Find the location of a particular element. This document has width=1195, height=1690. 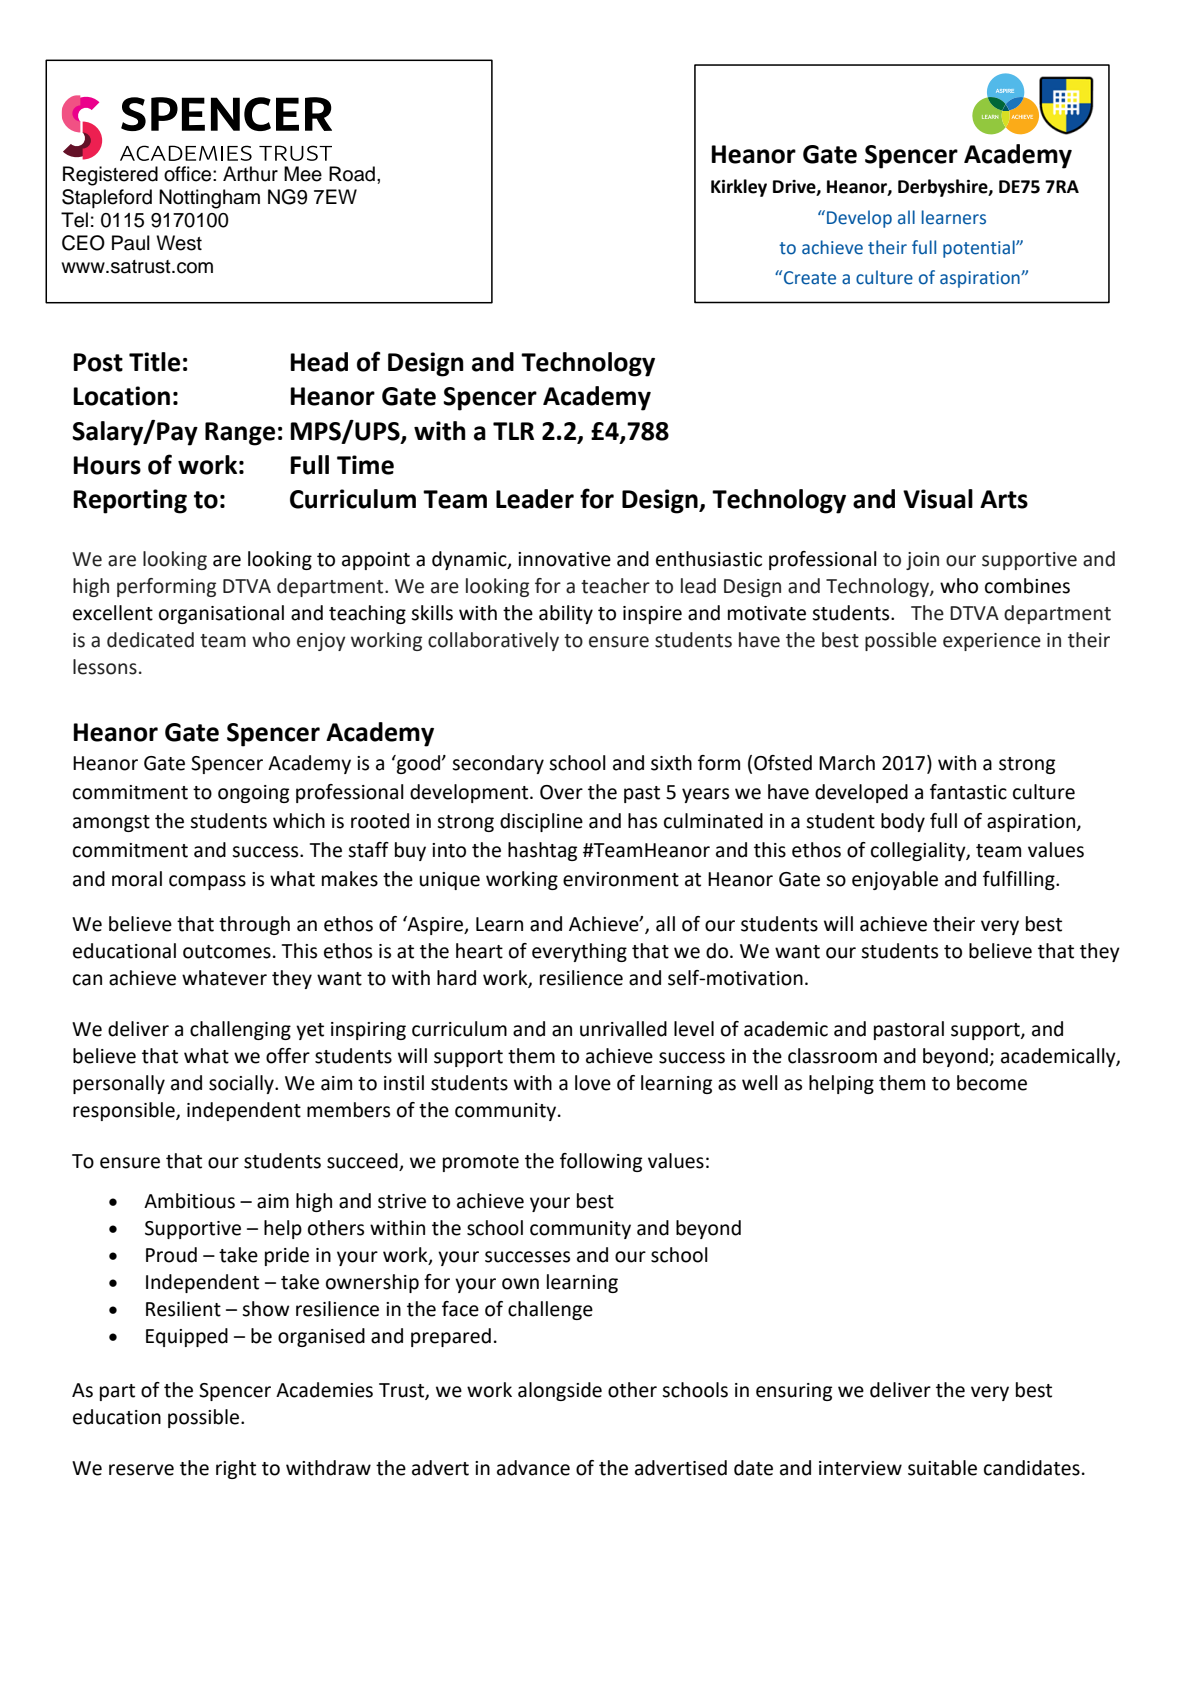

challenging is located at coordinates (240, 1030).
